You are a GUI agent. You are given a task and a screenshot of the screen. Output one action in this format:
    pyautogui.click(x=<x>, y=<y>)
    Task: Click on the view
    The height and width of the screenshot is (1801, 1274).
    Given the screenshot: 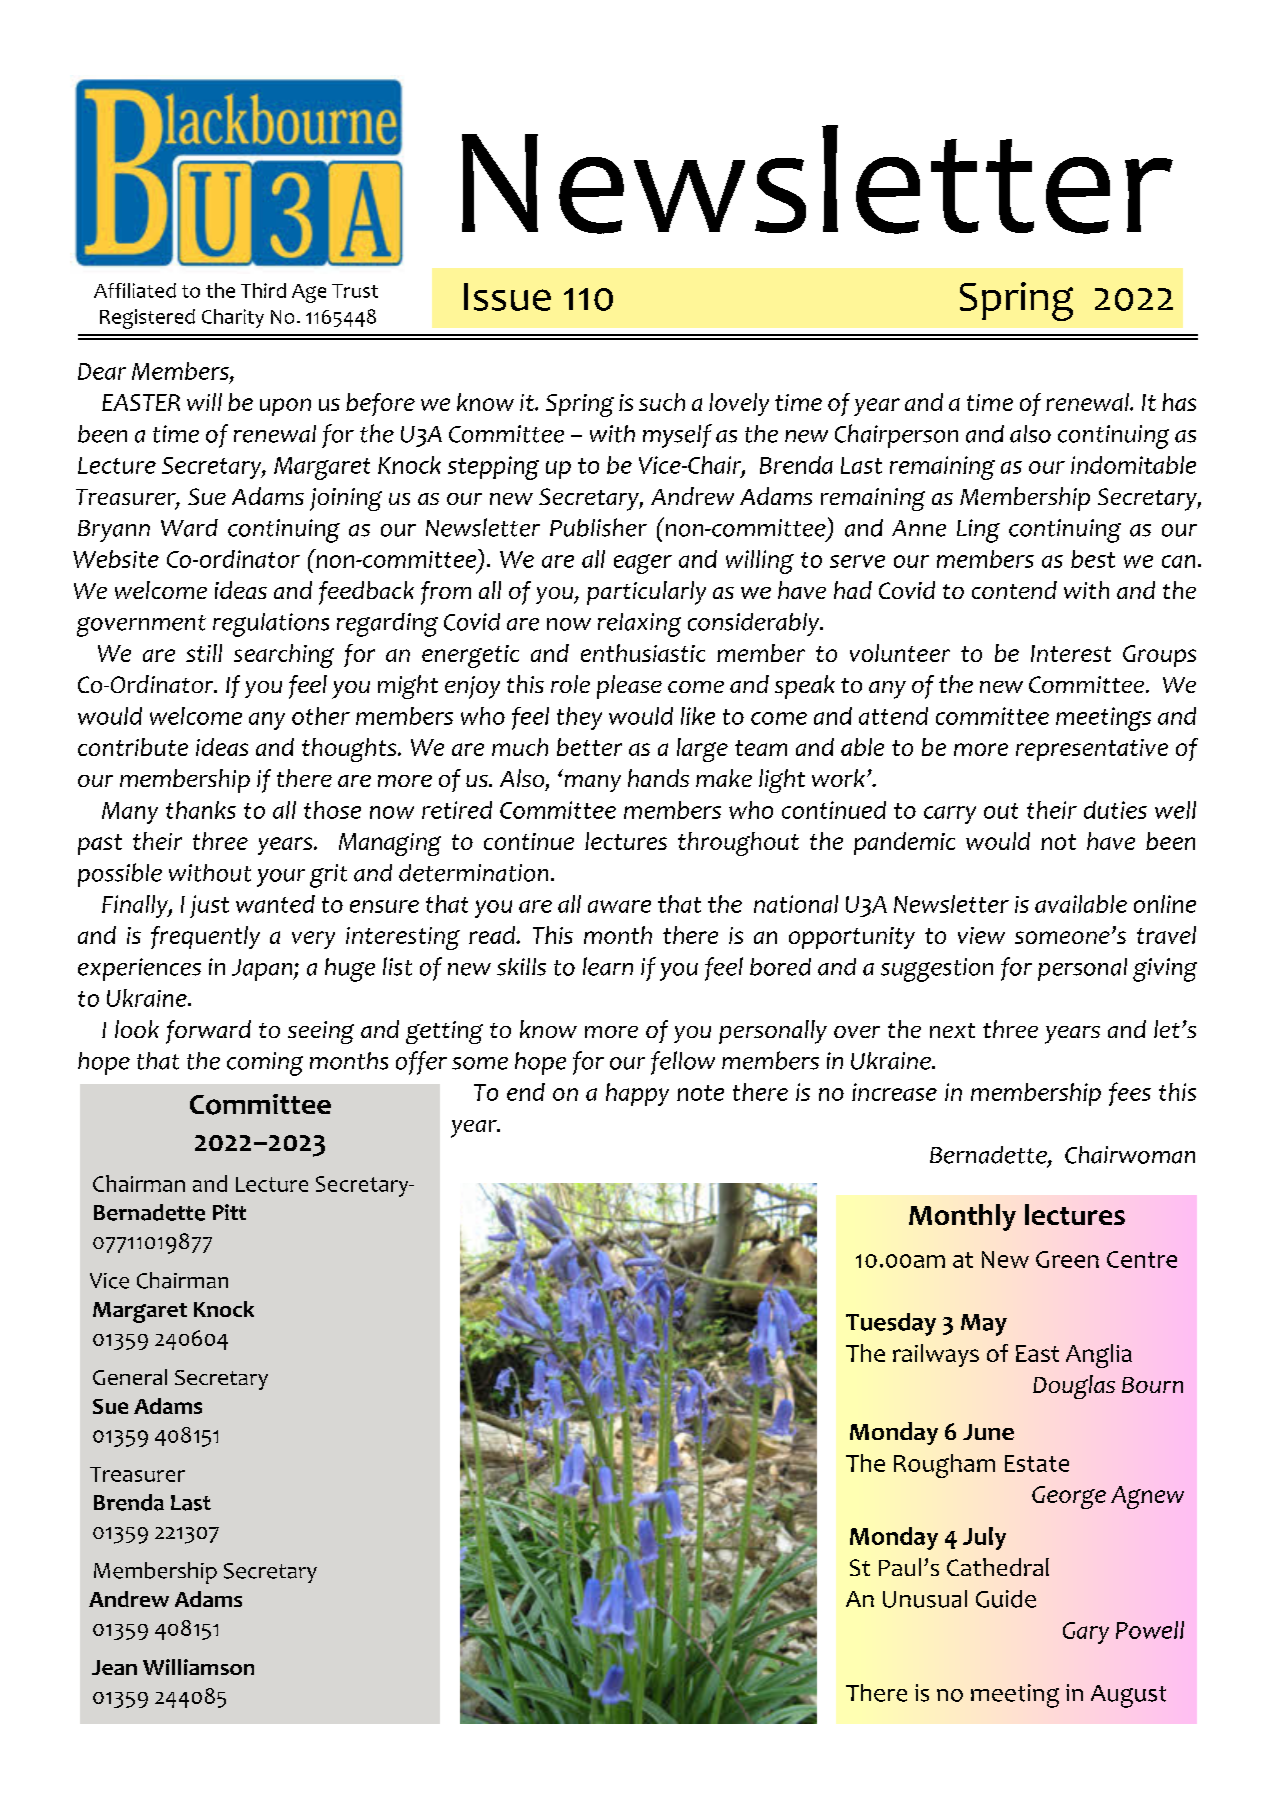 What is the action you would take?
    pyautogui.click(x=981, y=935)
